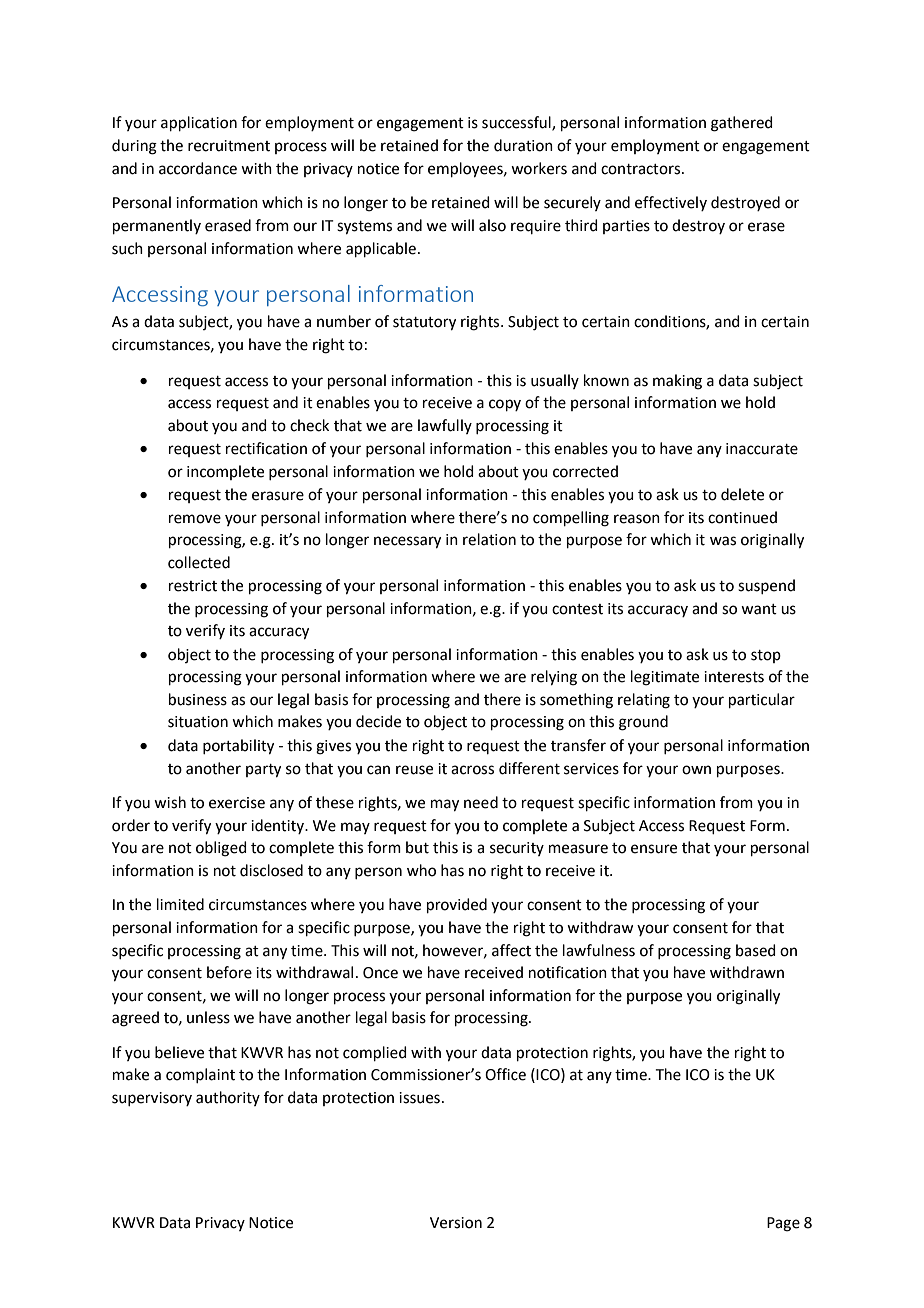 Image resolution: width=924 pixels, height=1308 pixels. I want to click on business, so click(198, 699).
